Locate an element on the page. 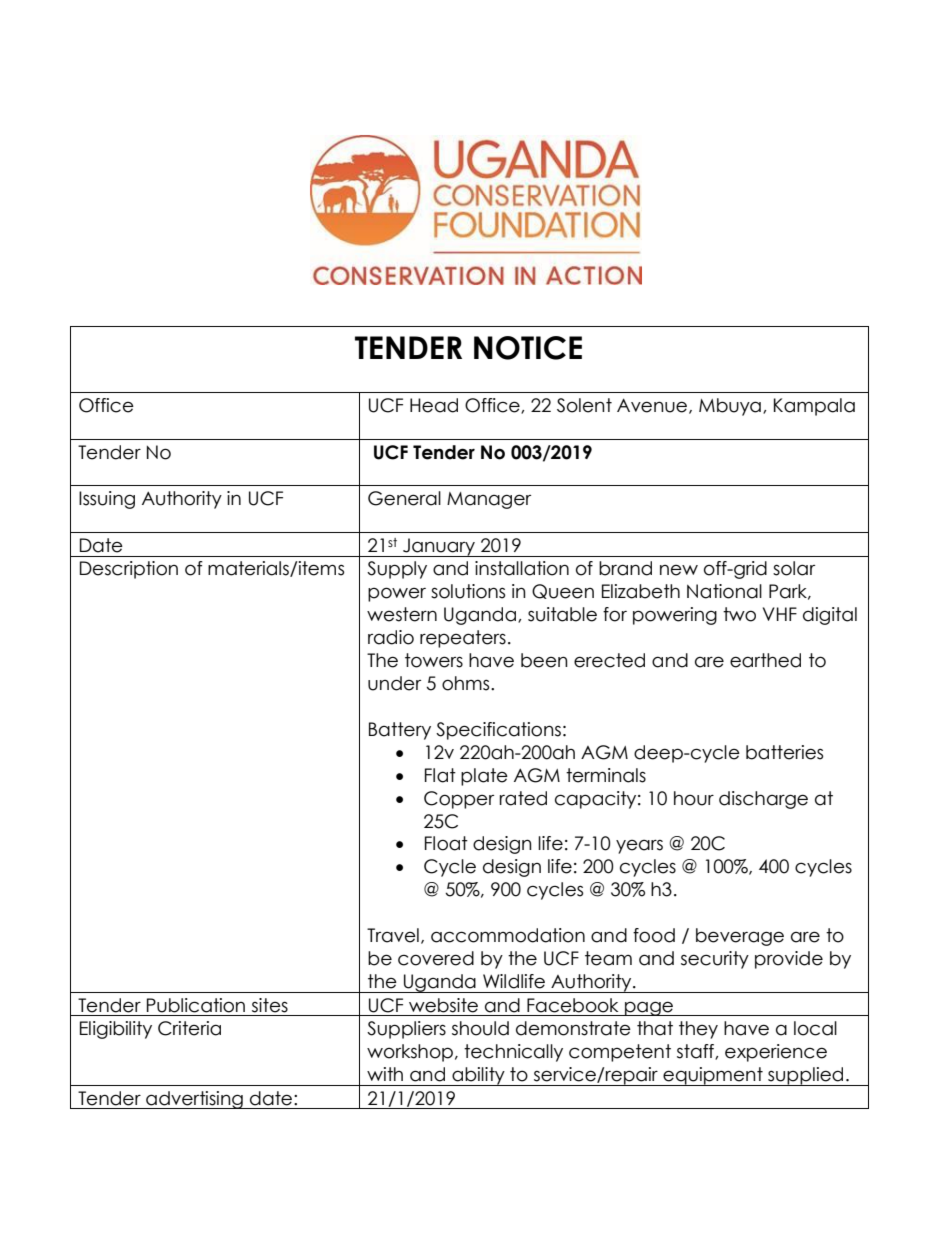 The height and width of the image is (1233, 952). Float is located at coordinates (446, 843).
